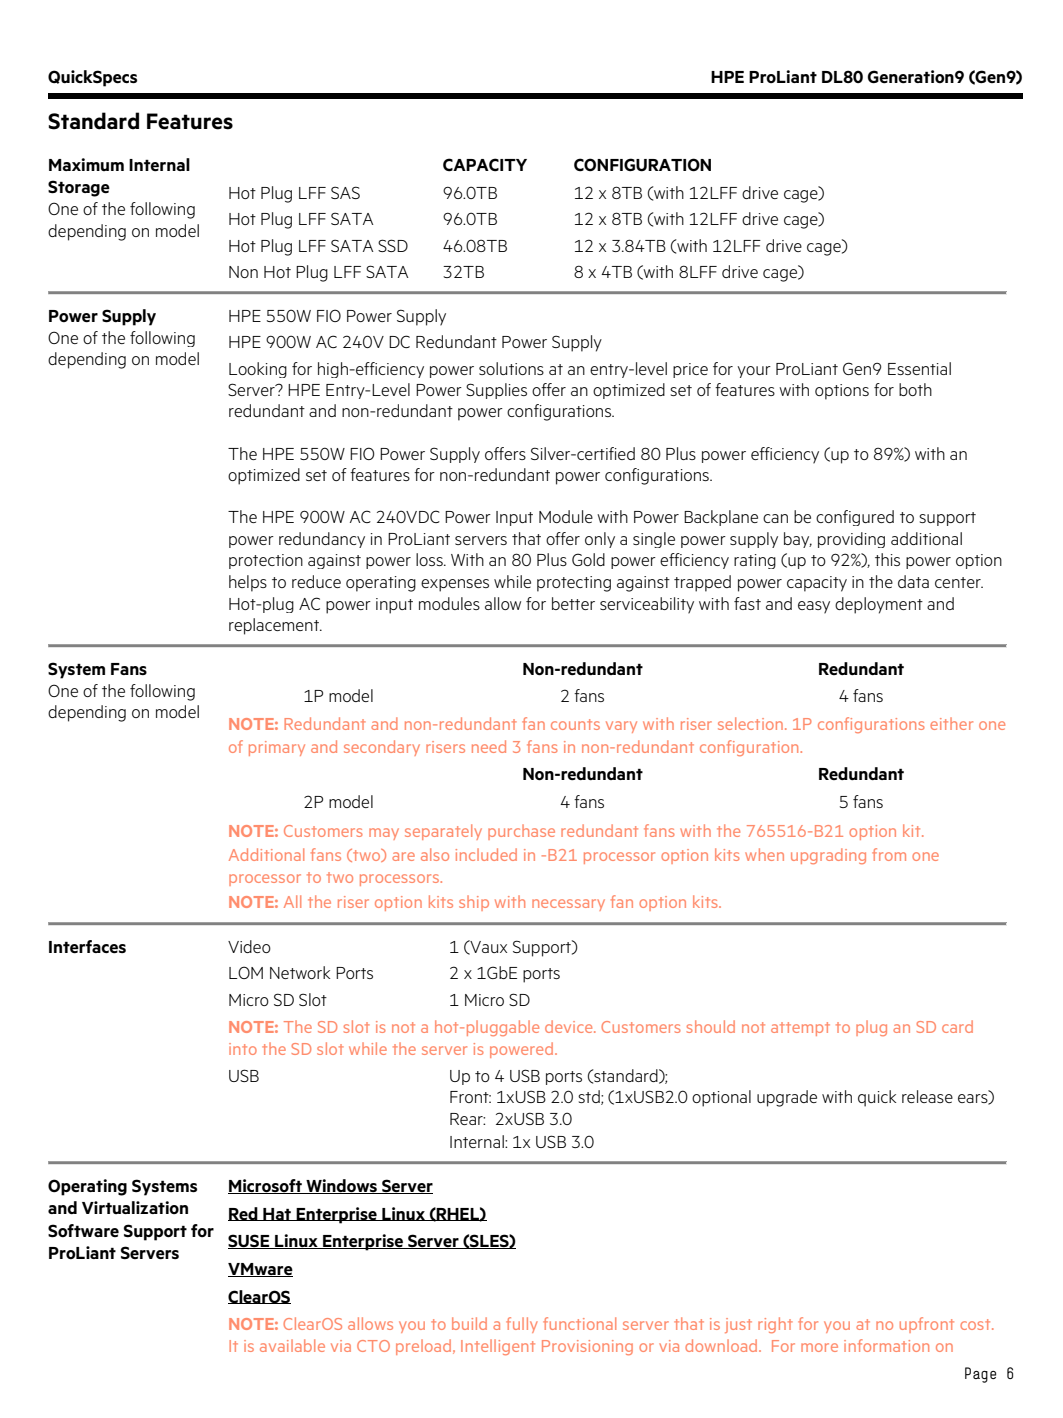 The width and height of the screenshot is (1063, 1418). What do you see at coordinates (292, 1345) in the screenshot?
I see `available` at bounding box center [292, 1345].
